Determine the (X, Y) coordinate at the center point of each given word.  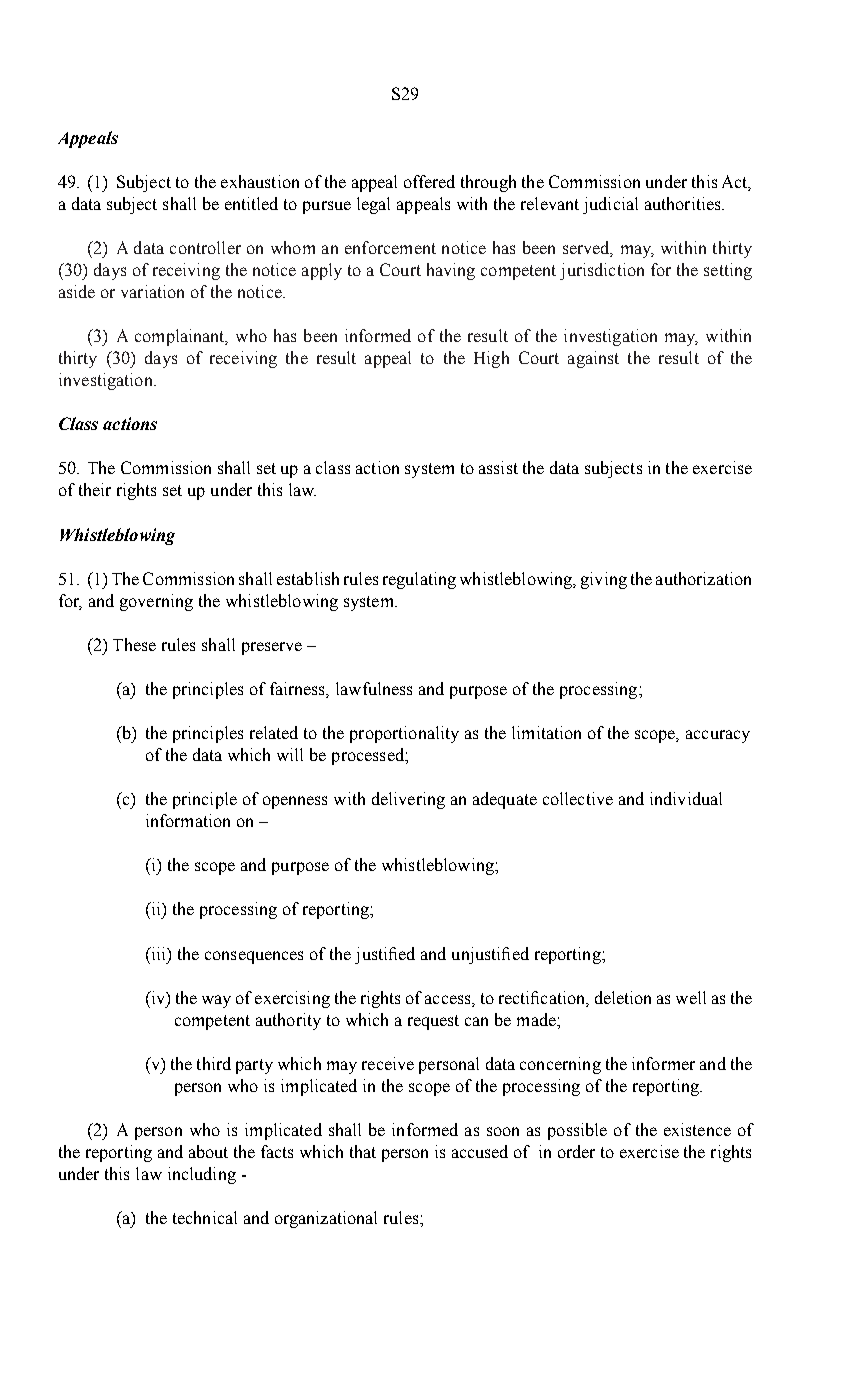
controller (205, 247)
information (188, 820)
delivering (408, 800)
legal (373, 205)
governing (156, 602)
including (202, 1175)
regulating (419, 580)
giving (604, 580)
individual (686, 798)
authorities (684, 203)
